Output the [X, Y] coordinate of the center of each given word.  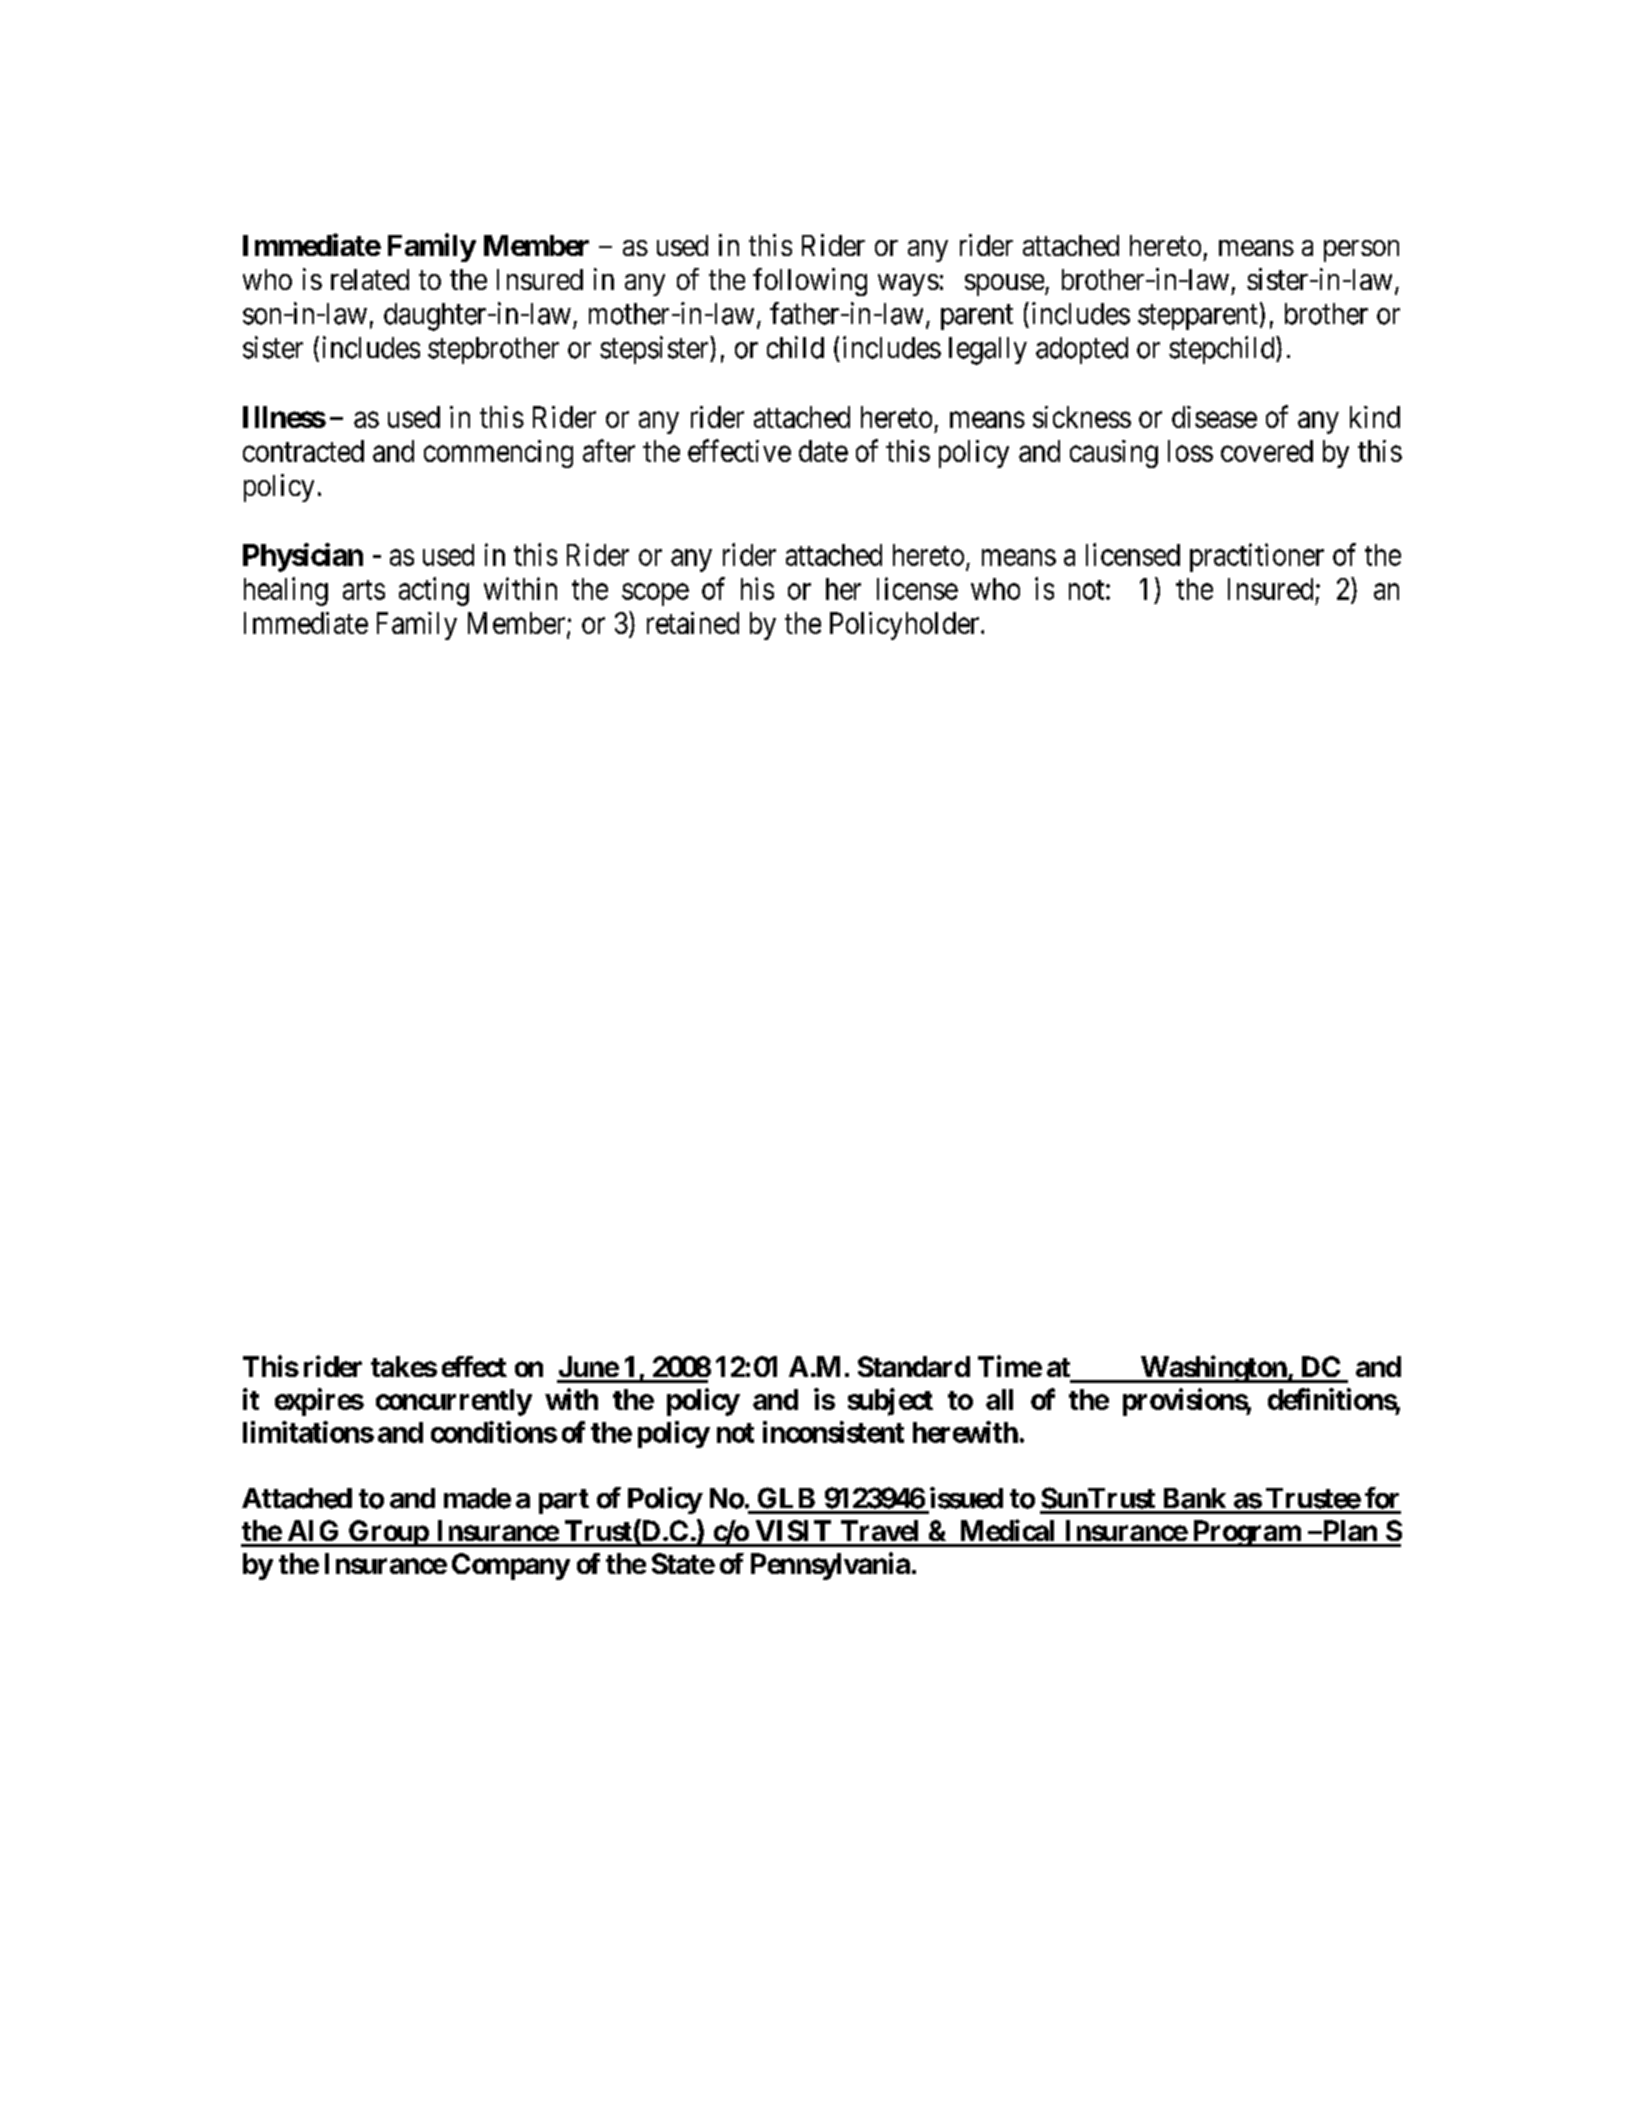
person [1361, 251]
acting [434, 591]
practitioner [1257, 557]
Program [1246, 1533]
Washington [1213, 1369]
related [370, 279]
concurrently [454, 1402]
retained [693, 623]
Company [511, 1566]
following [810, 282]
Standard [914, 1366]
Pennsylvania [830, 1566]
